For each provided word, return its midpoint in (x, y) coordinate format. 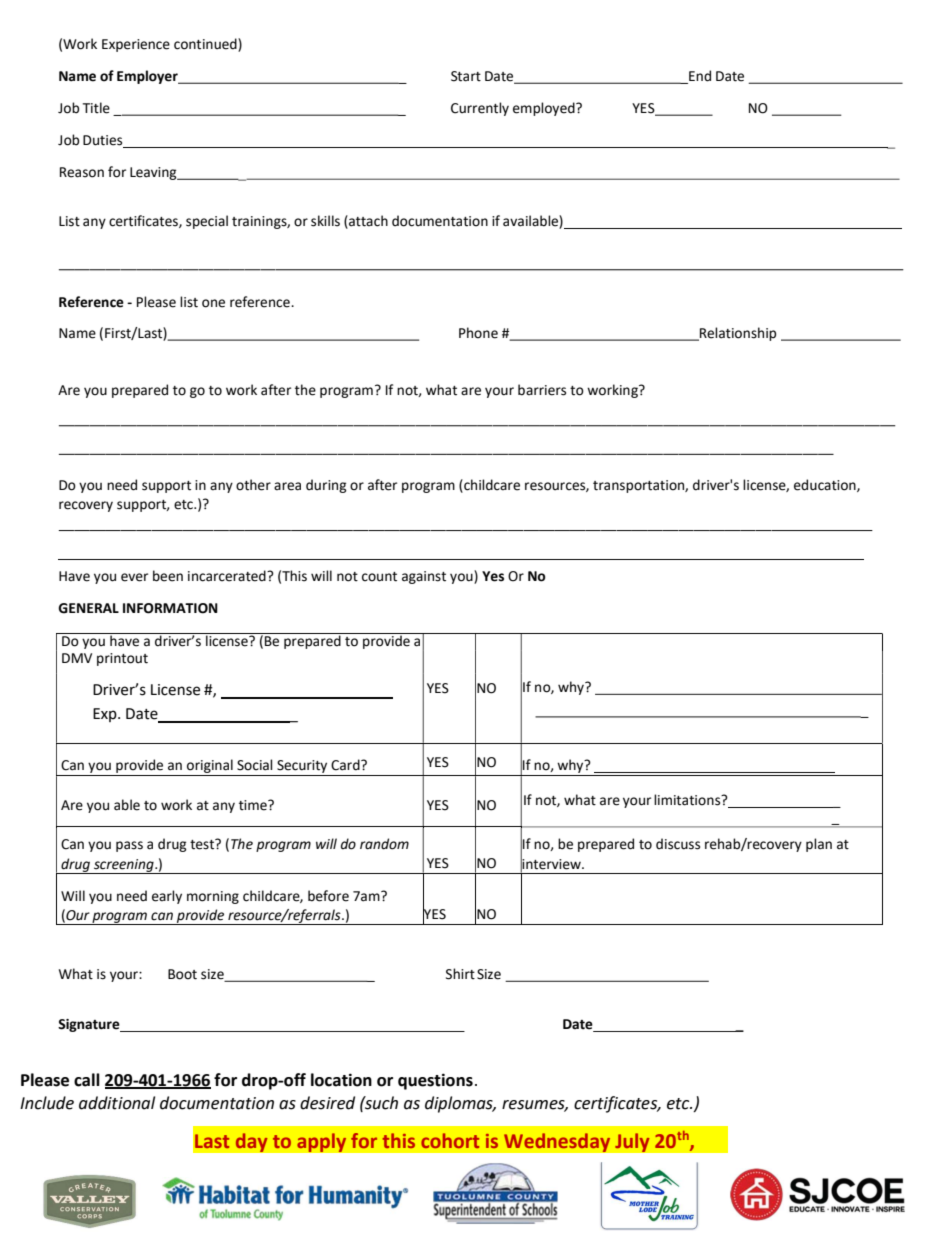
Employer (148, 77)
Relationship (737, 334)
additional (117, 1103)
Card (346, 765)
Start (466, 76)
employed (545, 109)
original (210, 767)
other (253, 485)
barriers (542, 390)
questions (435, 1081)
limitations (688, 800)
